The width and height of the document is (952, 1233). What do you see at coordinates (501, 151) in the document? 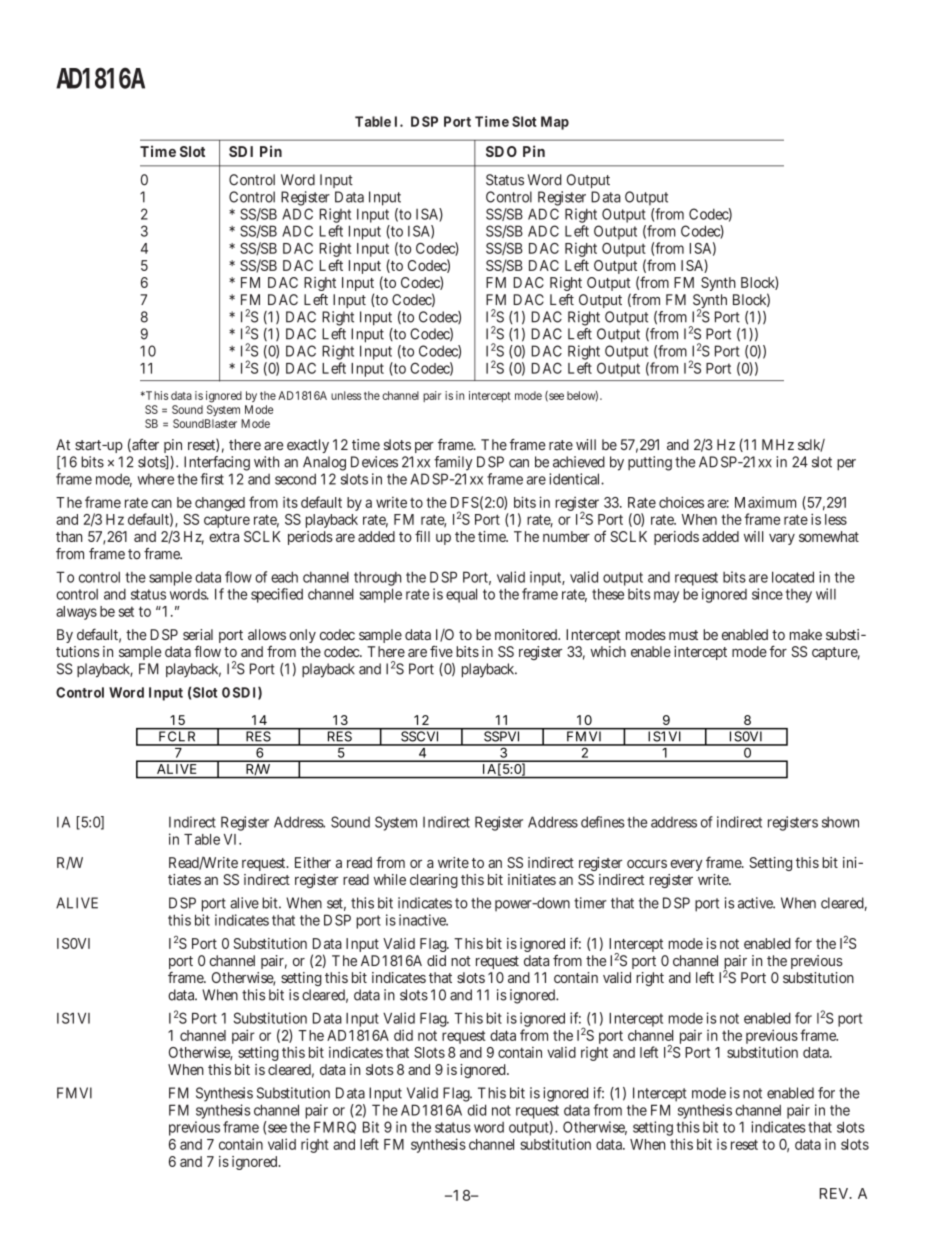
I see `SDO` at bounding box center [501, 151].
